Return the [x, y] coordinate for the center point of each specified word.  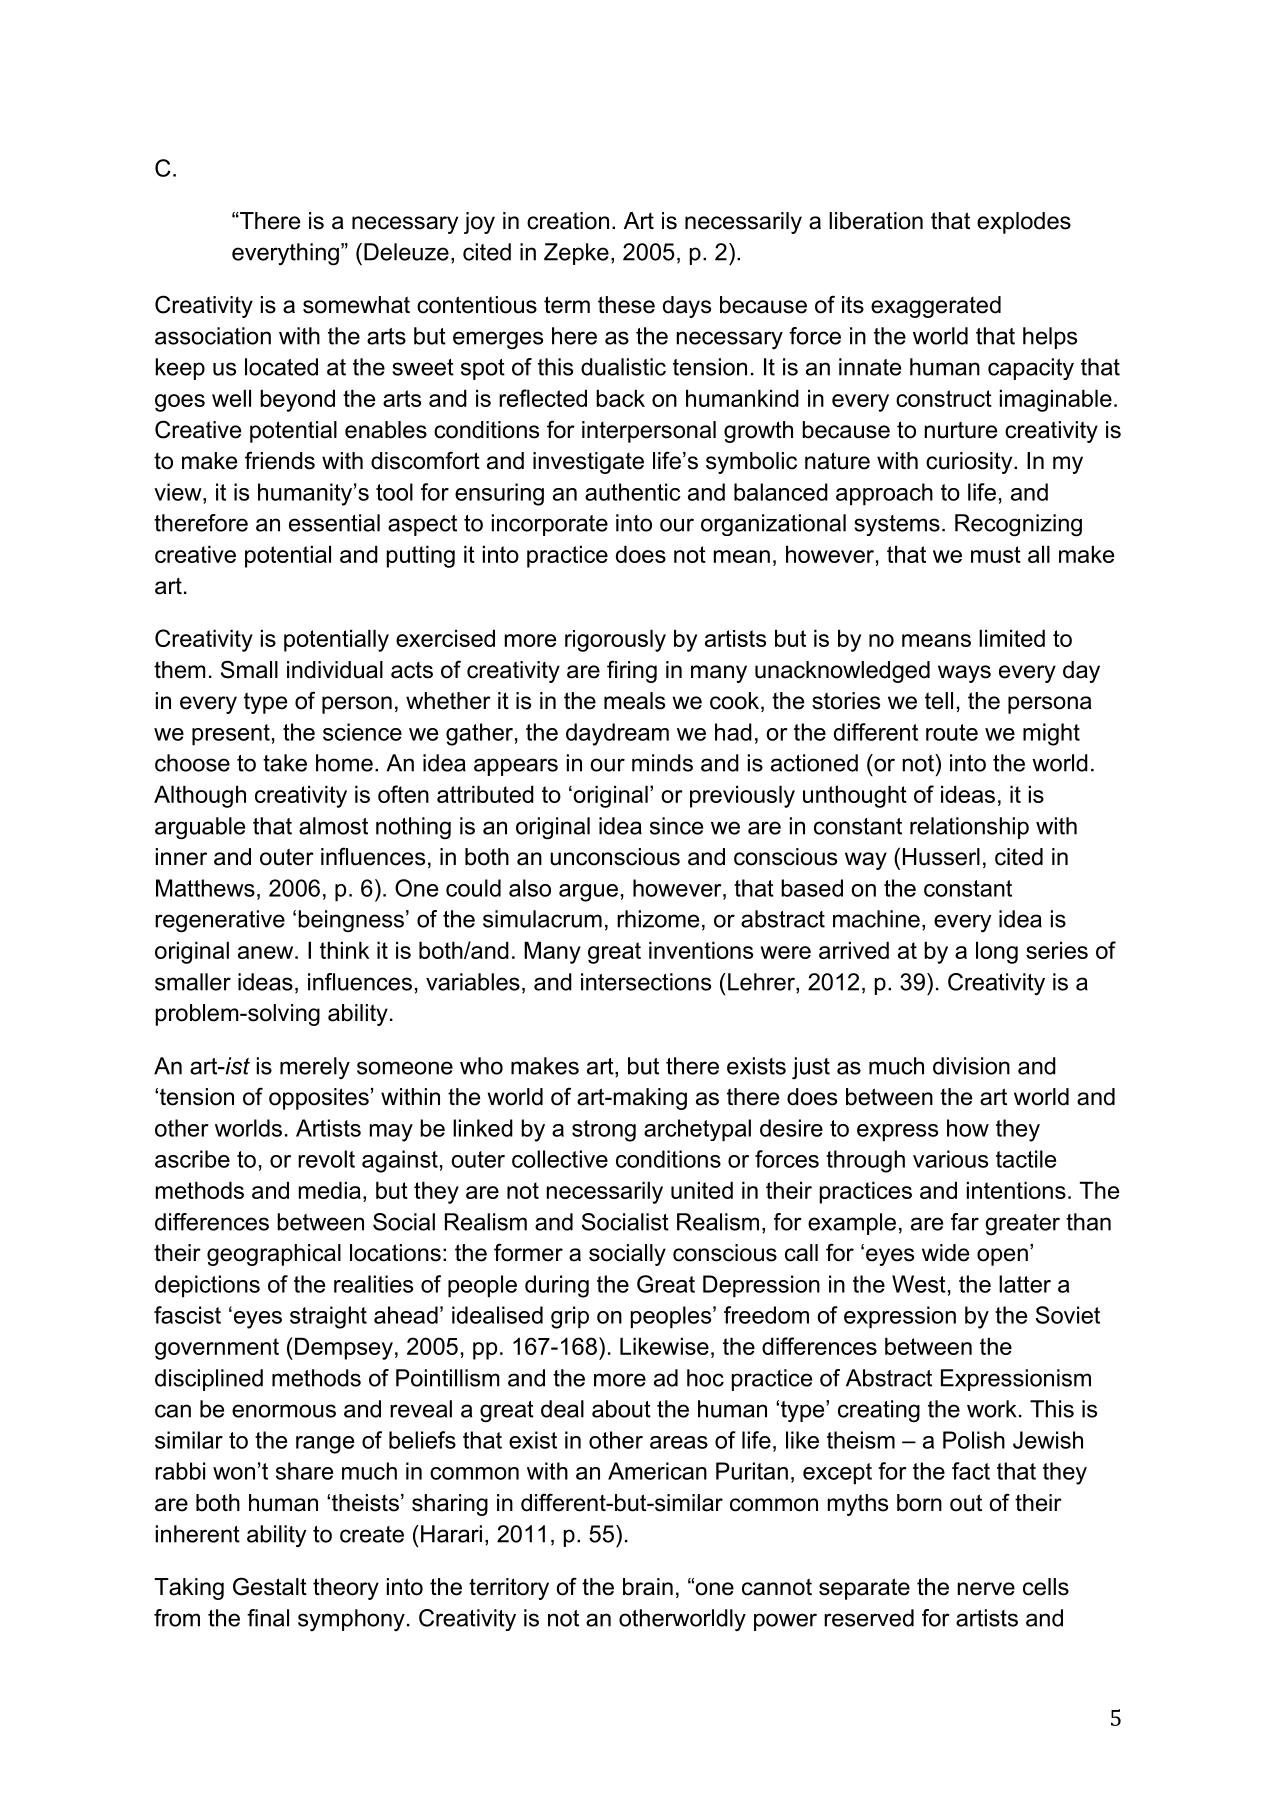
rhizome [658, 919]
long [997, 952]
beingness [351, 921]
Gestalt [270, 1586]
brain [648, 1587]
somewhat [356, 305]
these [626, 305]
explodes [1024, 223]
